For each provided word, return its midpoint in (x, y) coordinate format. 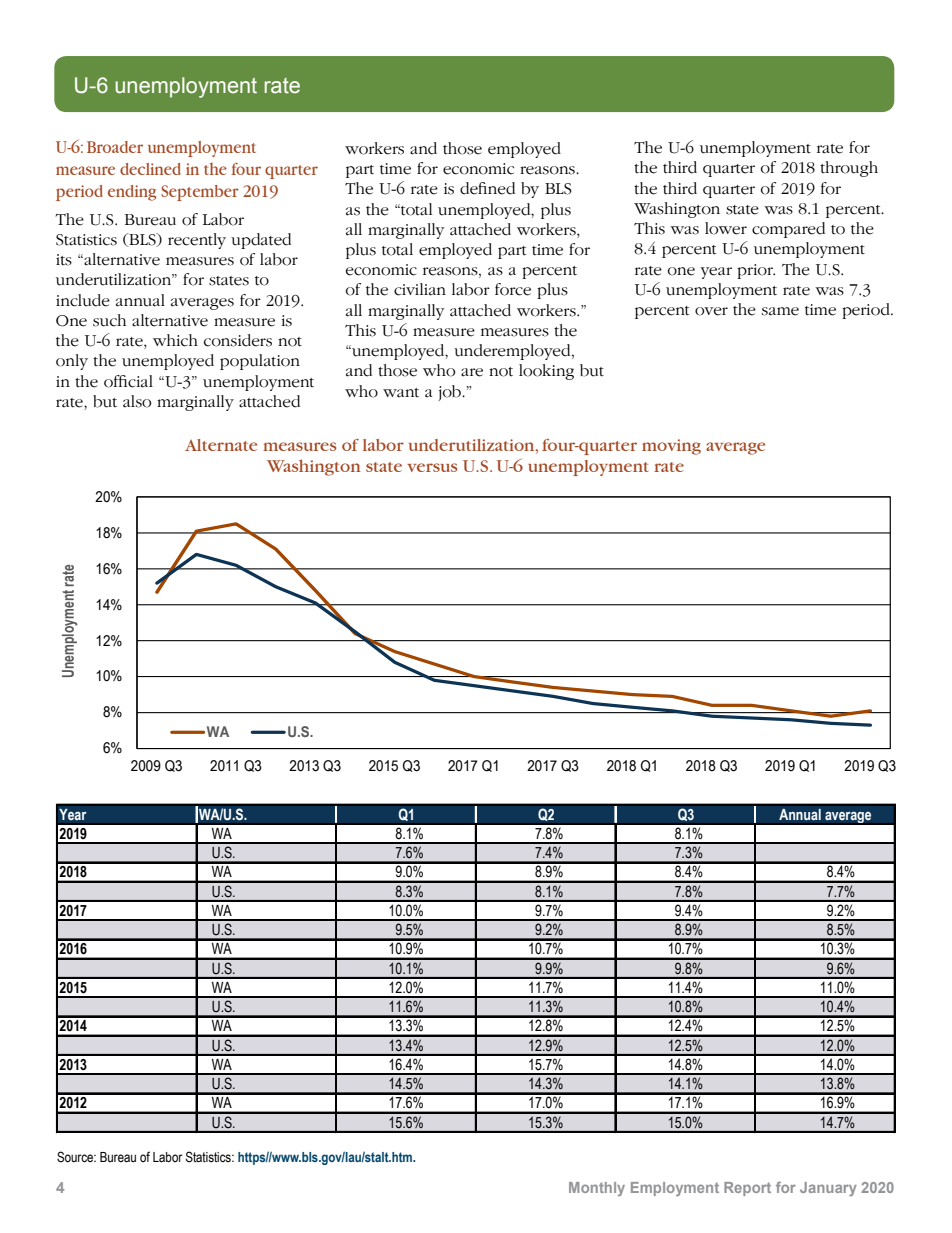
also (137, 401)
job (450, 393)
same (780, 311)
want (401, 392)
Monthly (597, 1189)
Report (747, 1189)
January (828, 1189)
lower (726, 228)
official (128, 381)
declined (150, 169)
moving (671, 447)
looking (546, 372)
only (72, 362)
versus (432, 467)
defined (487, 188)
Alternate (221, 445)
